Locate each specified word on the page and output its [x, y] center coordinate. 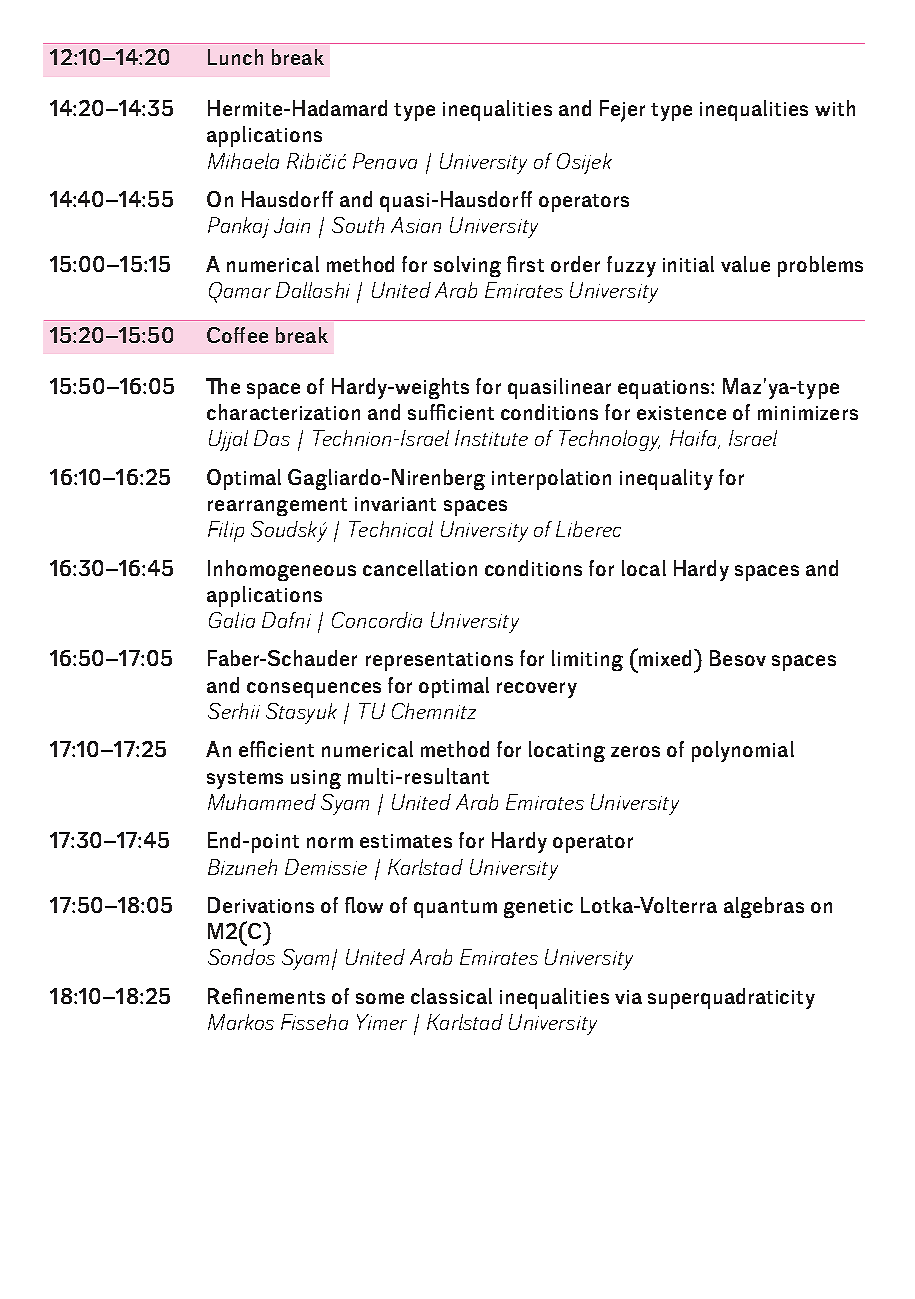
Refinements [266, 996]
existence [681, 413]
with [835, 108]
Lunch [235, 57]
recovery [537, 690]
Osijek [584, 163]
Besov [738, 658]
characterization [283, 412]
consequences [314, 690]
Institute [491, 438]
